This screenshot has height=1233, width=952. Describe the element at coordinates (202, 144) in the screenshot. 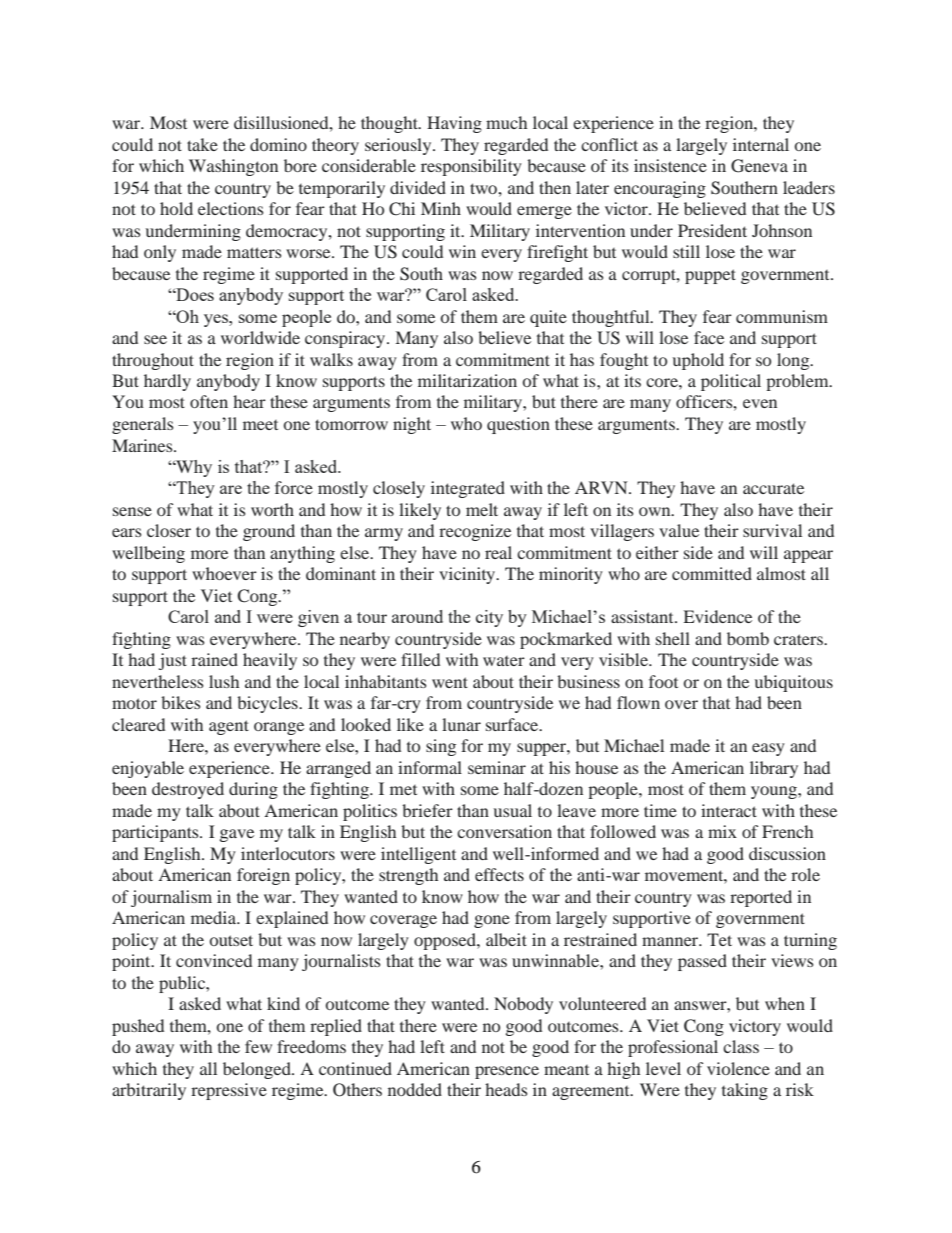

I see `take` at that location.
